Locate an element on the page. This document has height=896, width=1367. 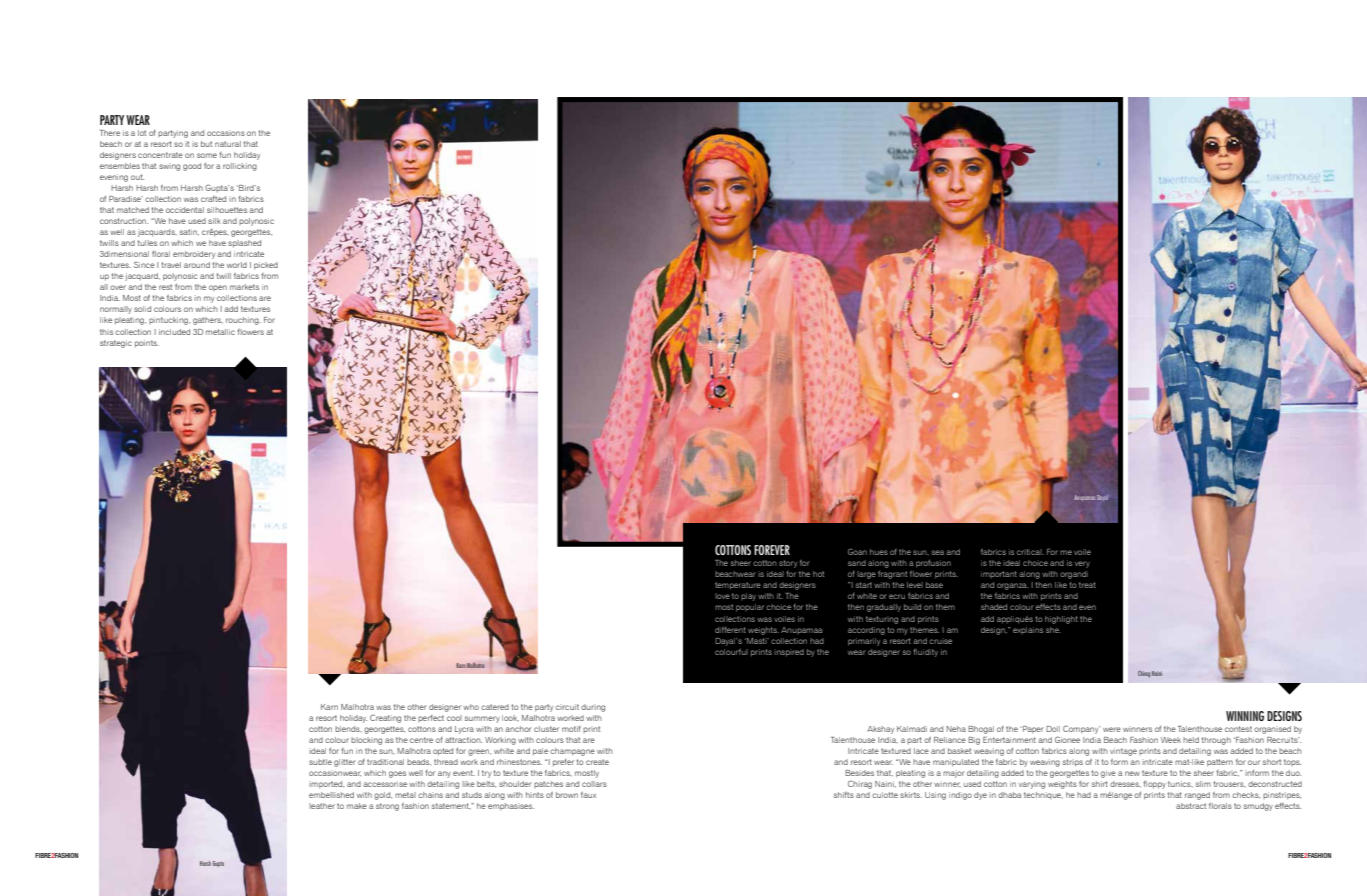
inspired is located at coordinates (789, 653).
